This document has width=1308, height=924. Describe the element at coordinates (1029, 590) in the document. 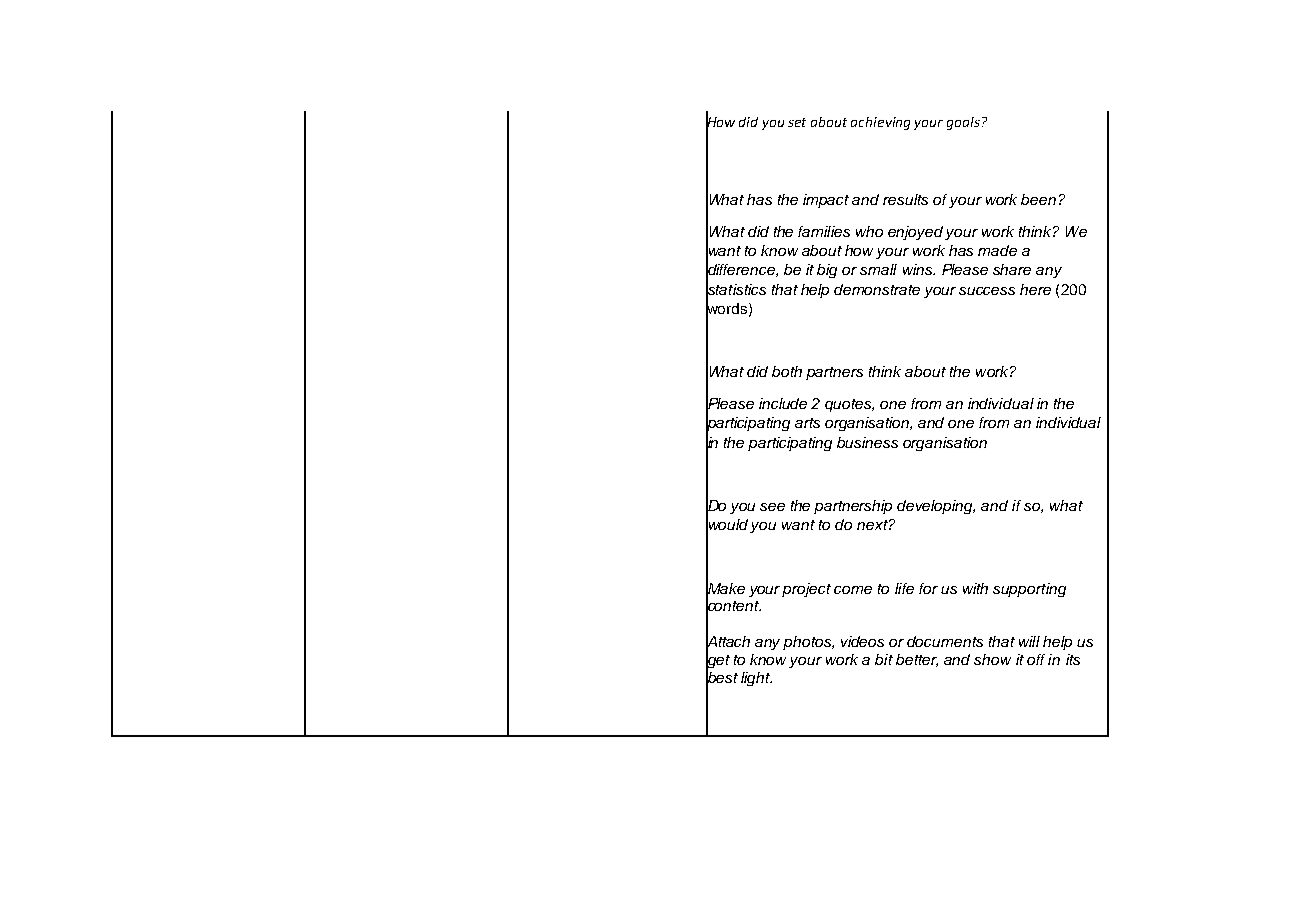

I see `supporting` at that location.
